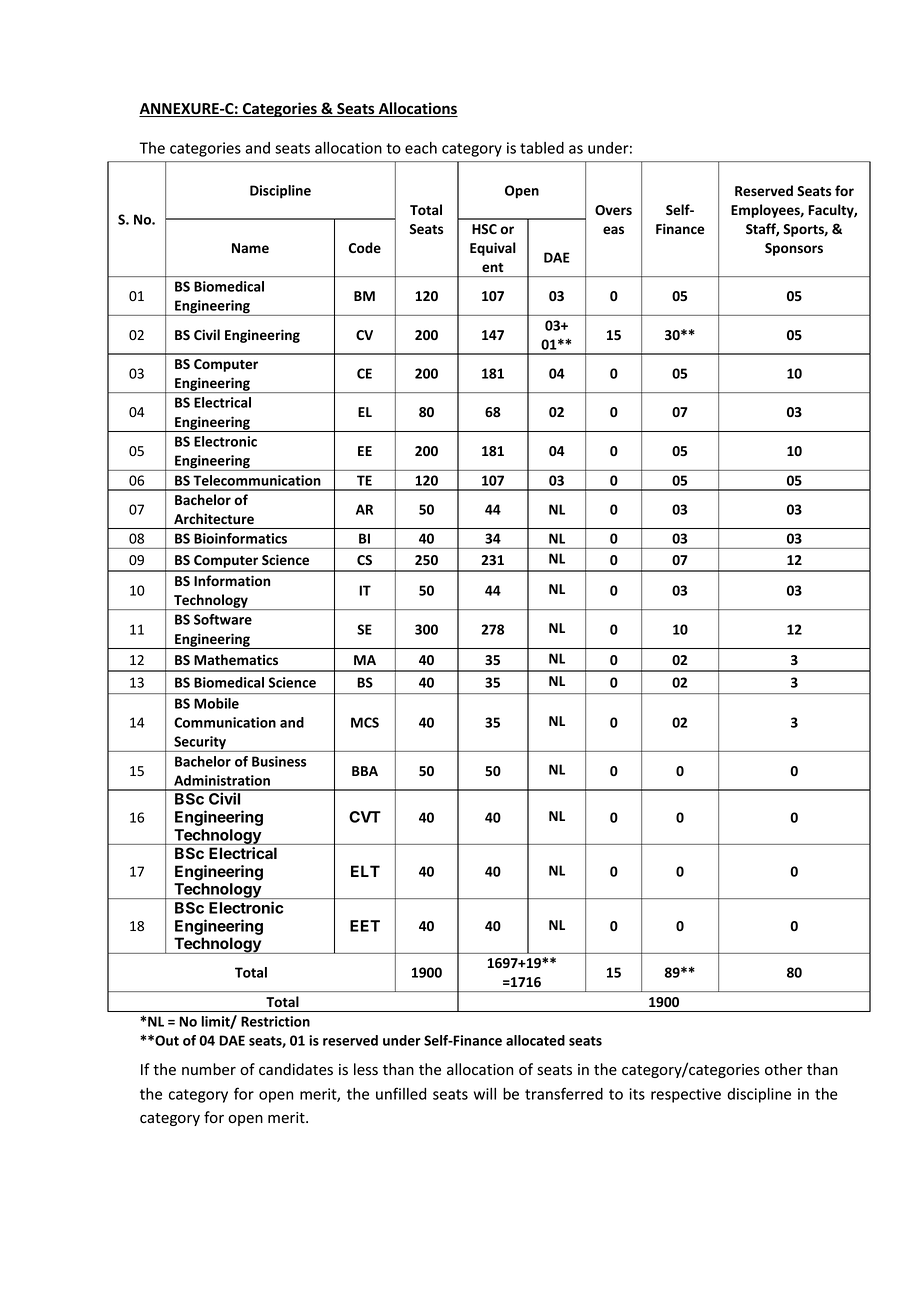 The width and height of the screenshot is (924, 1308). I want to click on BBA, so click(365, 771).
